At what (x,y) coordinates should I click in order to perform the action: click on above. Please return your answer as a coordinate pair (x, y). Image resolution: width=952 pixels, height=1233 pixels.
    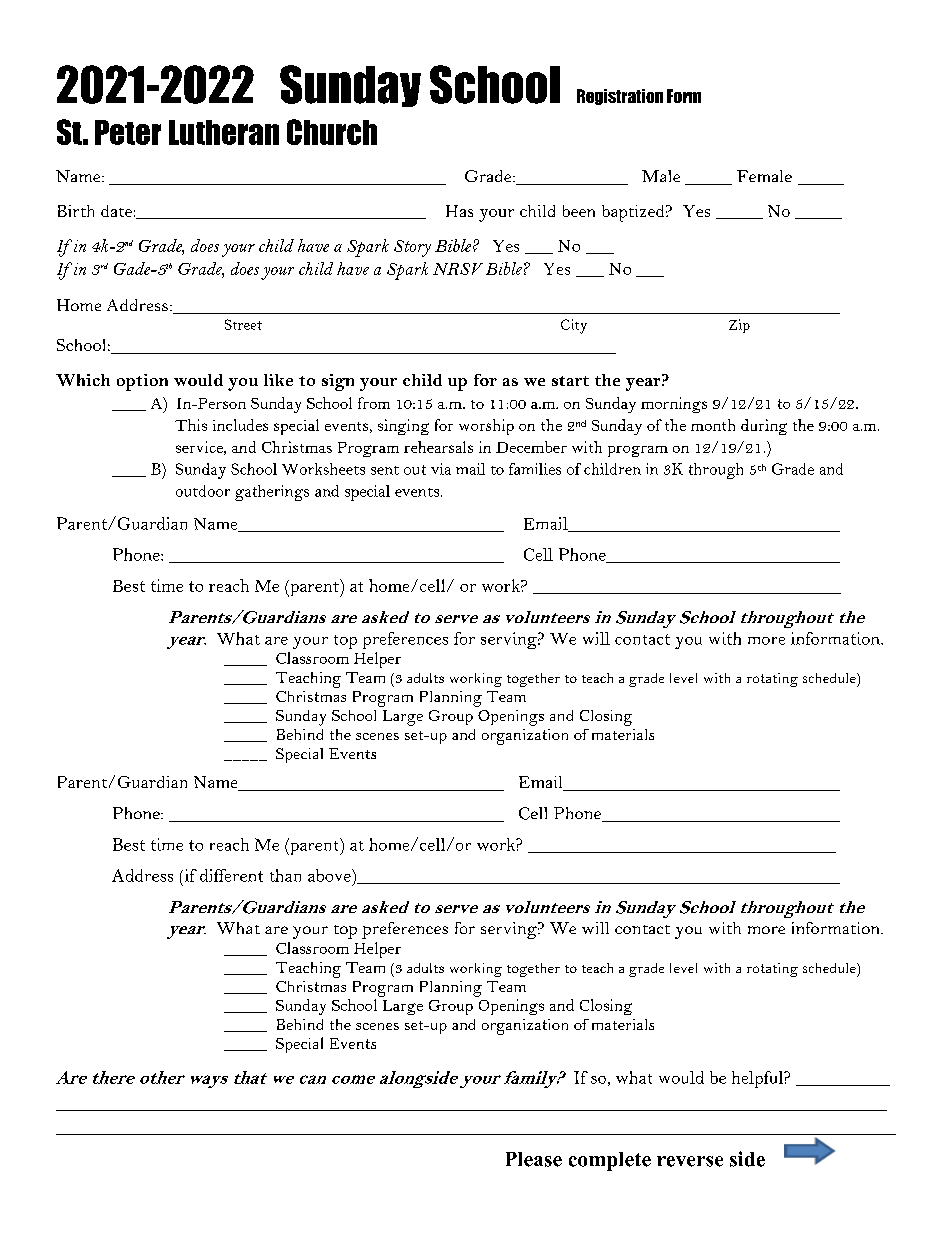
    Looking at the image, I should click on (330, 875).
